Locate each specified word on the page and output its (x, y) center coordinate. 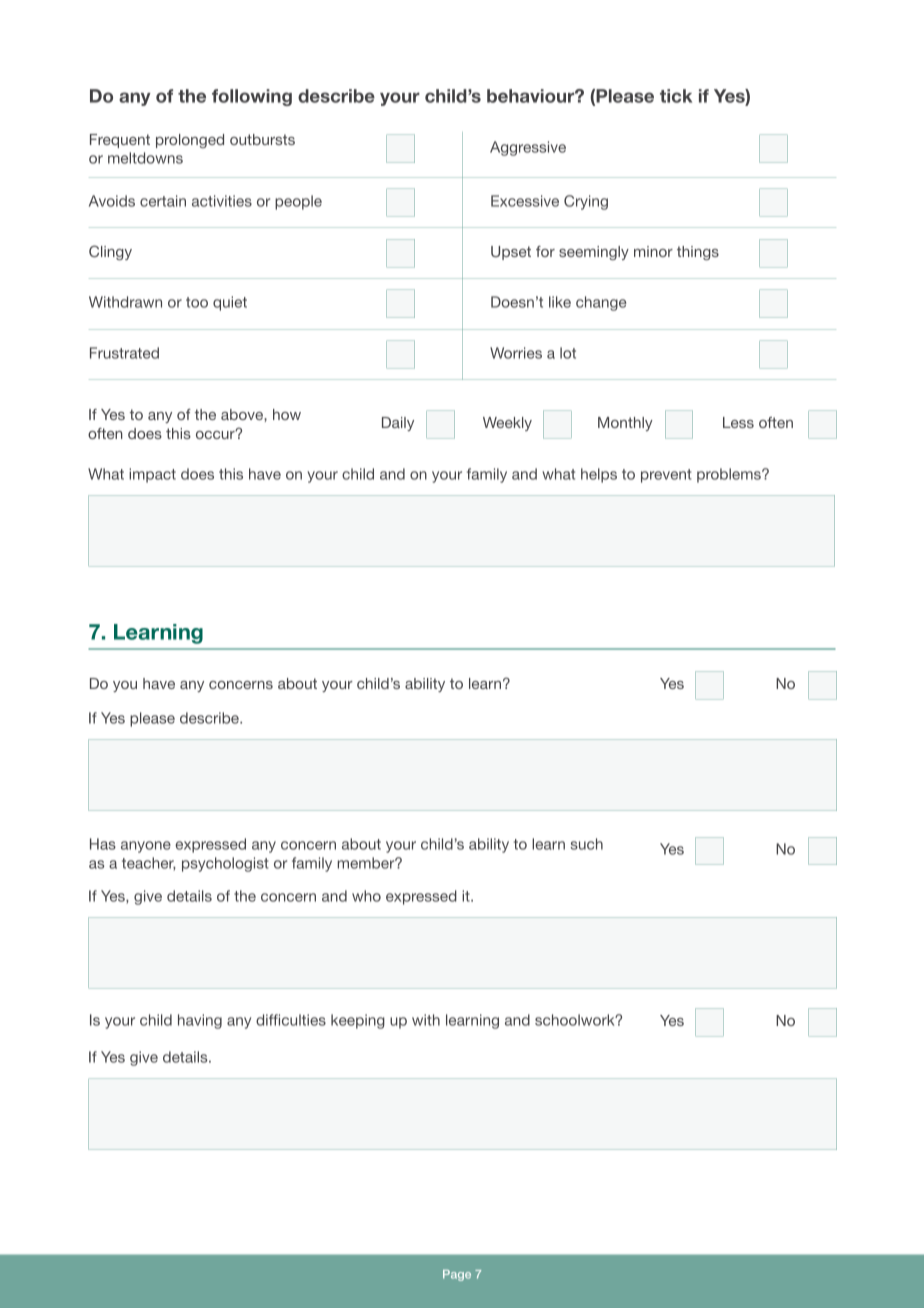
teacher (149, 864)
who (366, 896)
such (586, 844)
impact (152, 475)
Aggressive (528, 148)
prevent (666, 476)
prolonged (190, 141)
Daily (398, 424)
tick (676, 96)
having (200, 1021)
